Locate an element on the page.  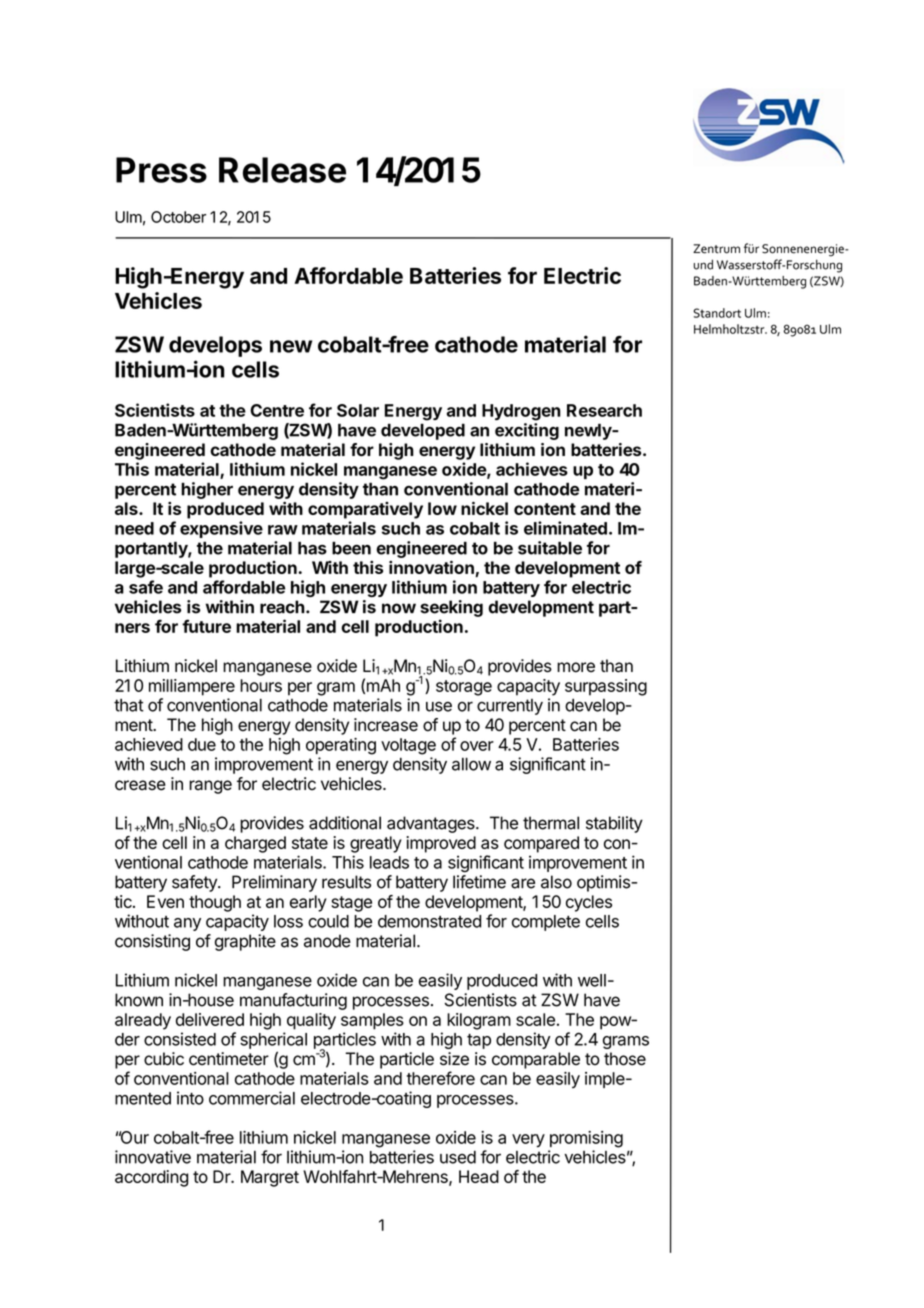
Zentrum is located at coordinates (716, 249).
